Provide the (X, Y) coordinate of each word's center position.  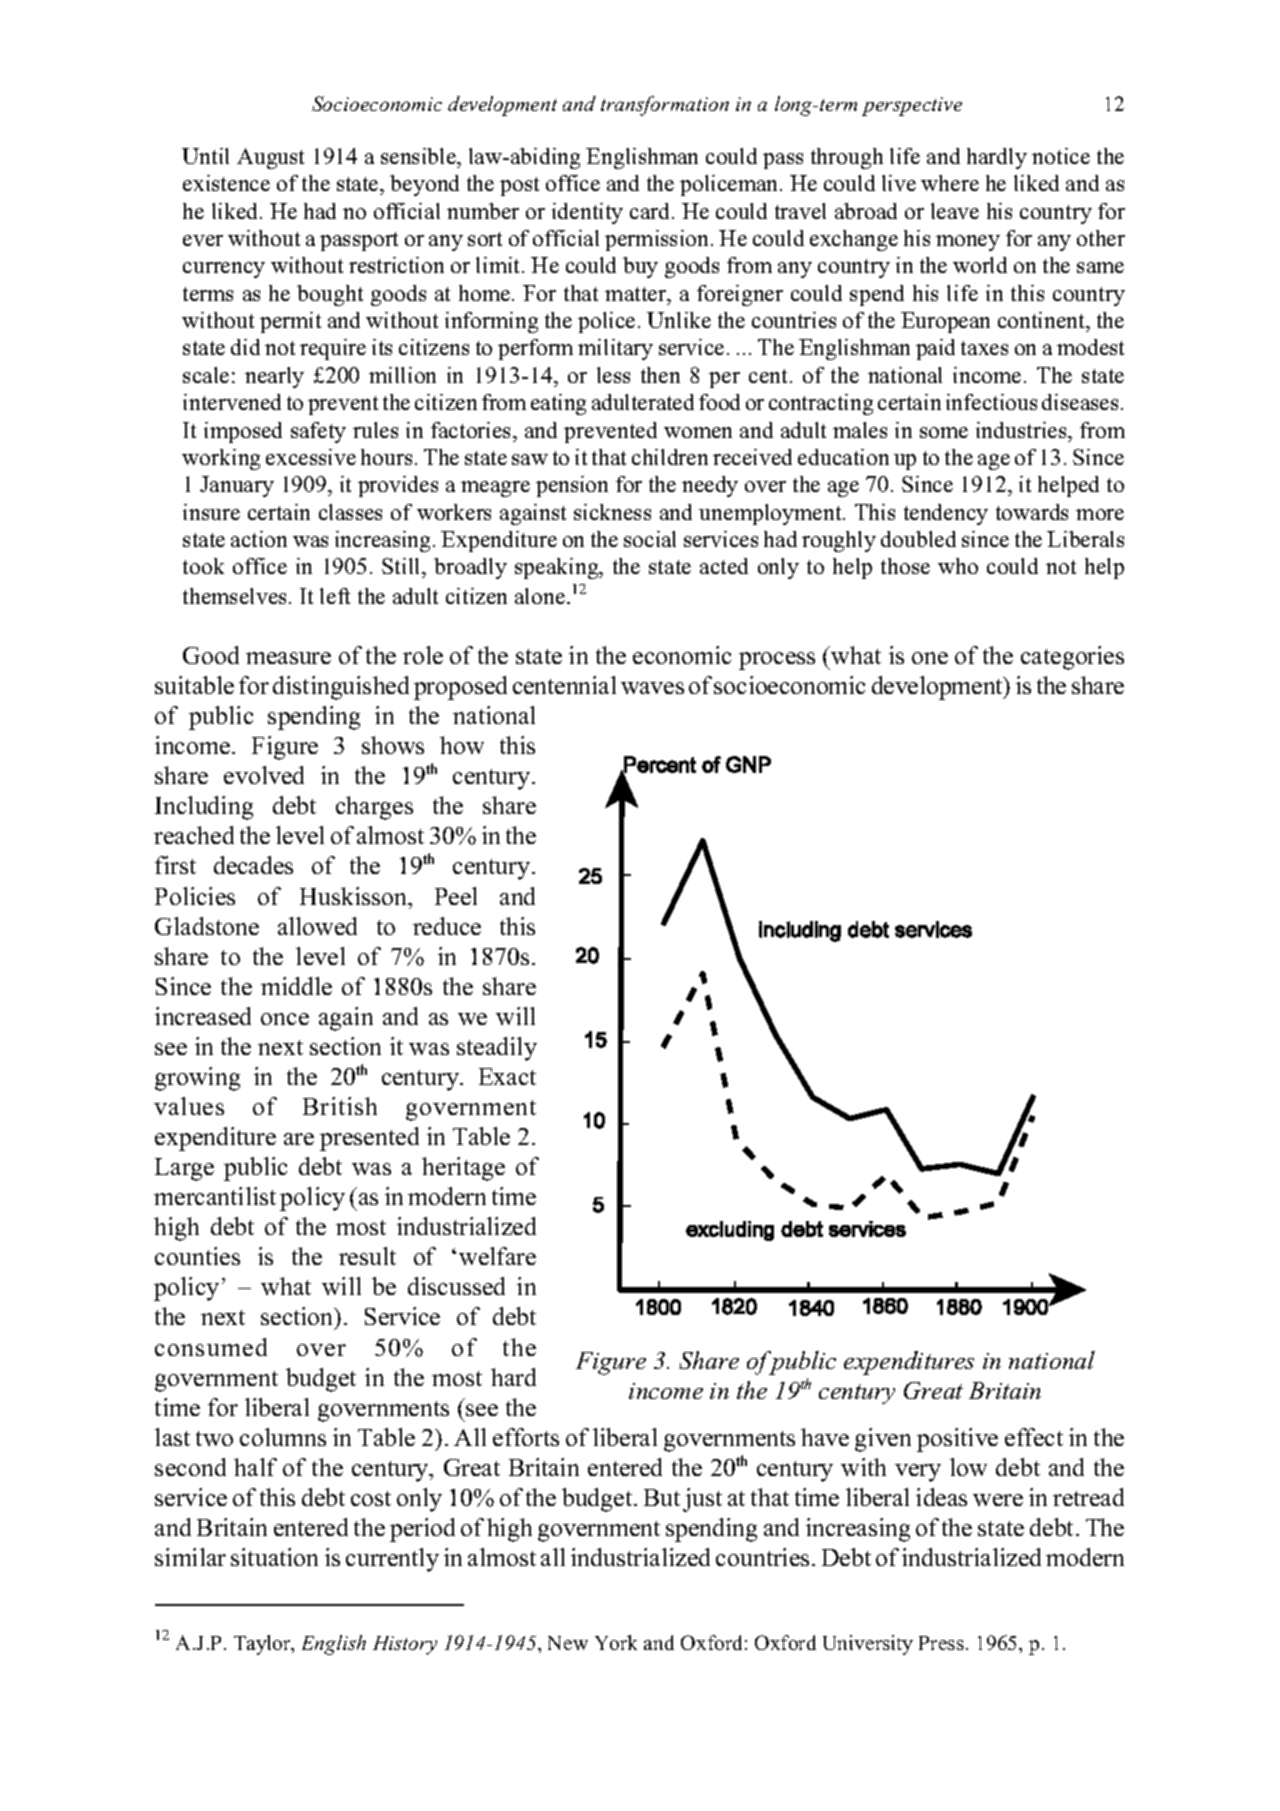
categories (1072, 658)
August (270, 158)
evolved (264, 775)
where (950, 183)
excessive (311, 457)
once (285, 1019)
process (777, 661)
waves (652, 688)
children (670, 457)
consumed (211, 1347)
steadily (497, 1049)
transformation (665, 106)
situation (274, 1557)
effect (1034, 1437)
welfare (497, 1256)
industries (1022, 430)
